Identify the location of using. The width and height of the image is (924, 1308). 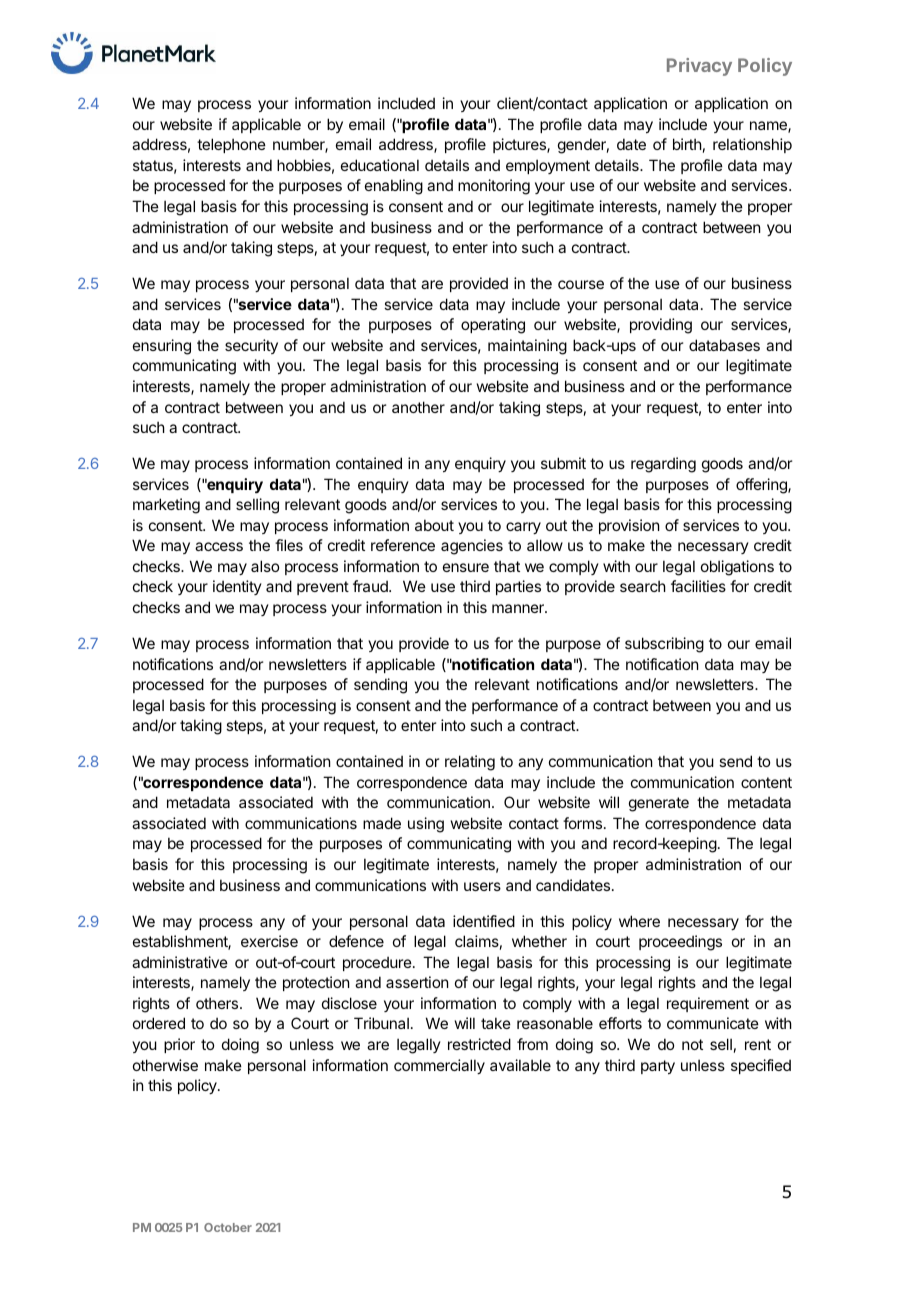
(426, 825).
